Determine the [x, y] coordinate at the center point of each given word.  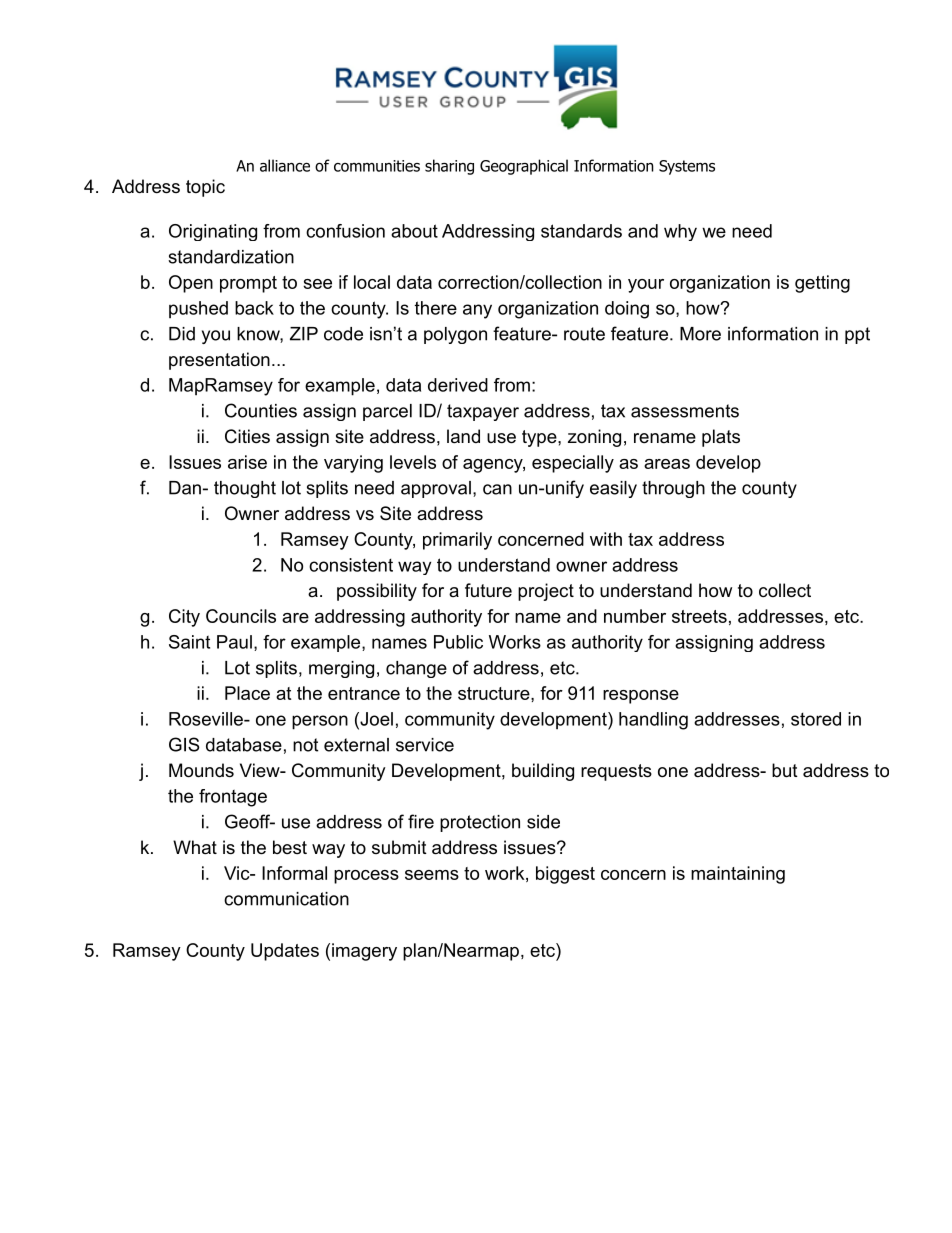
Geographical [524, 167]
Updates [285, 952]
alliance [285, 165]
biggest [565, 875]
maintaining [738, 875]
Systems [687, 167]
